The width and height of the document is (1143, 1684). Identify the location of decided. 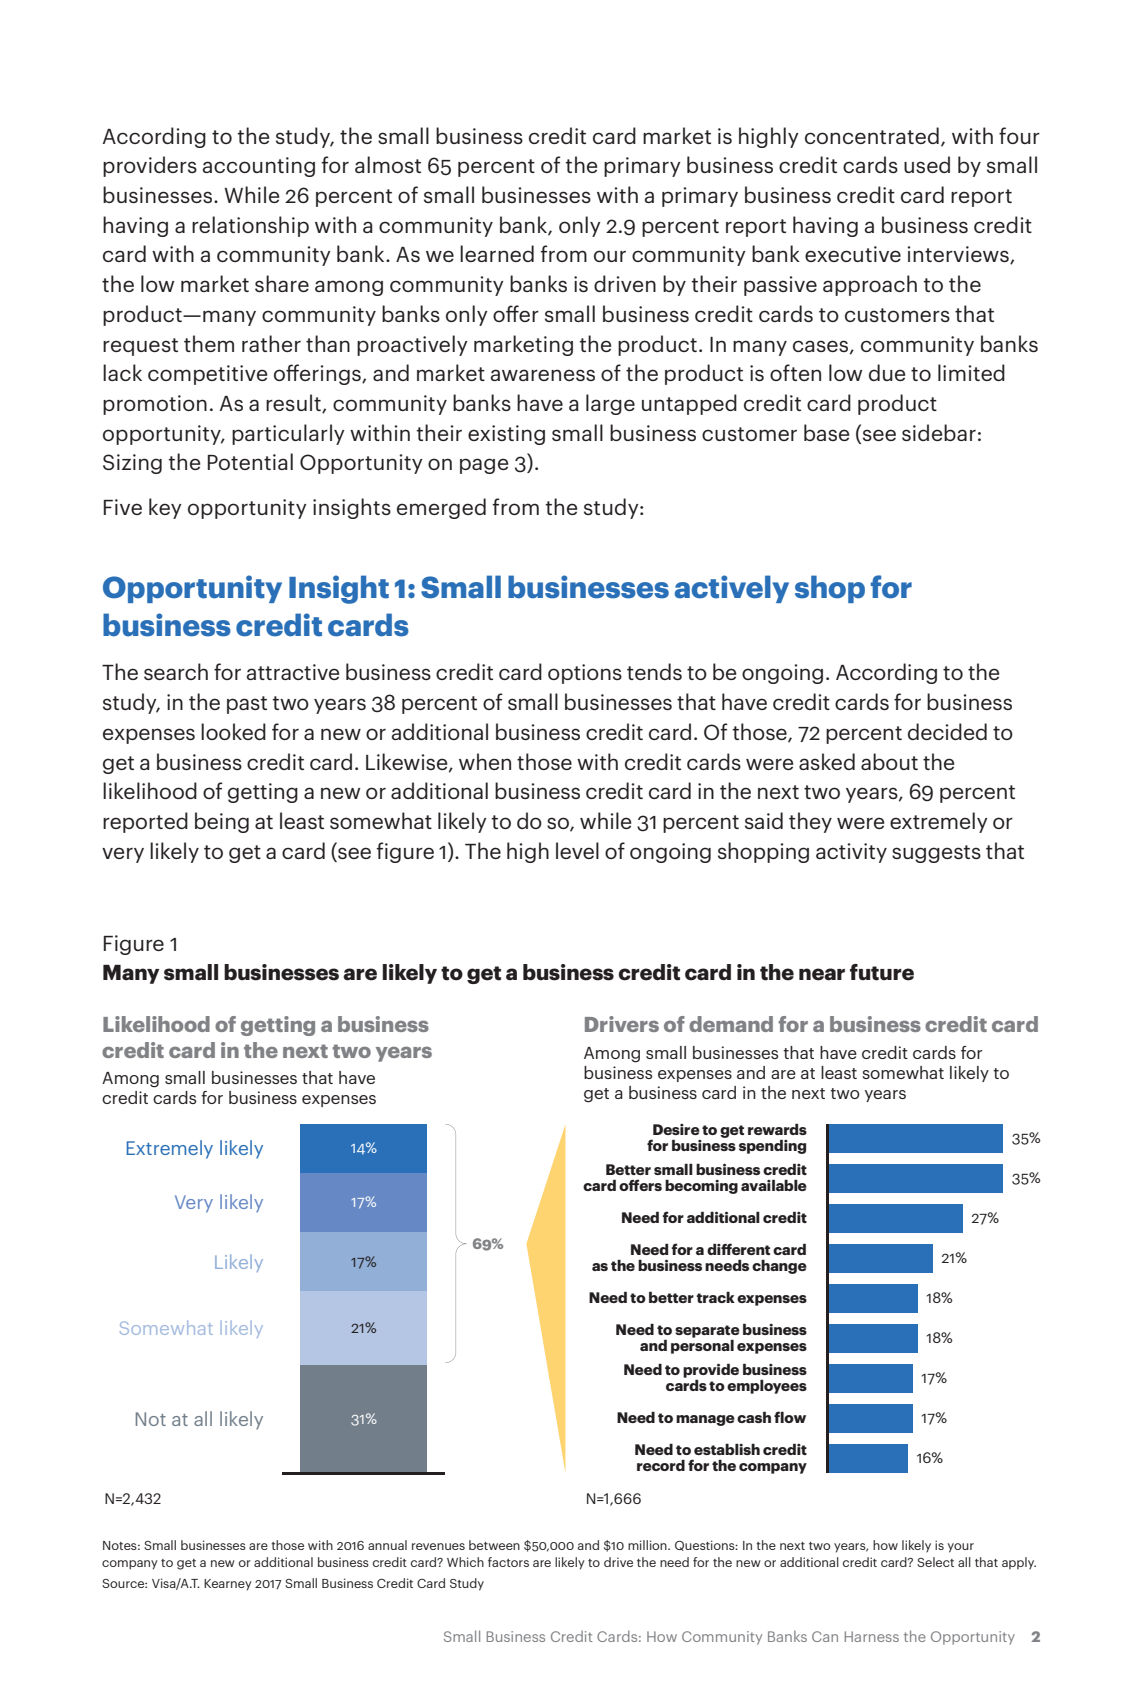
(947, 731).
